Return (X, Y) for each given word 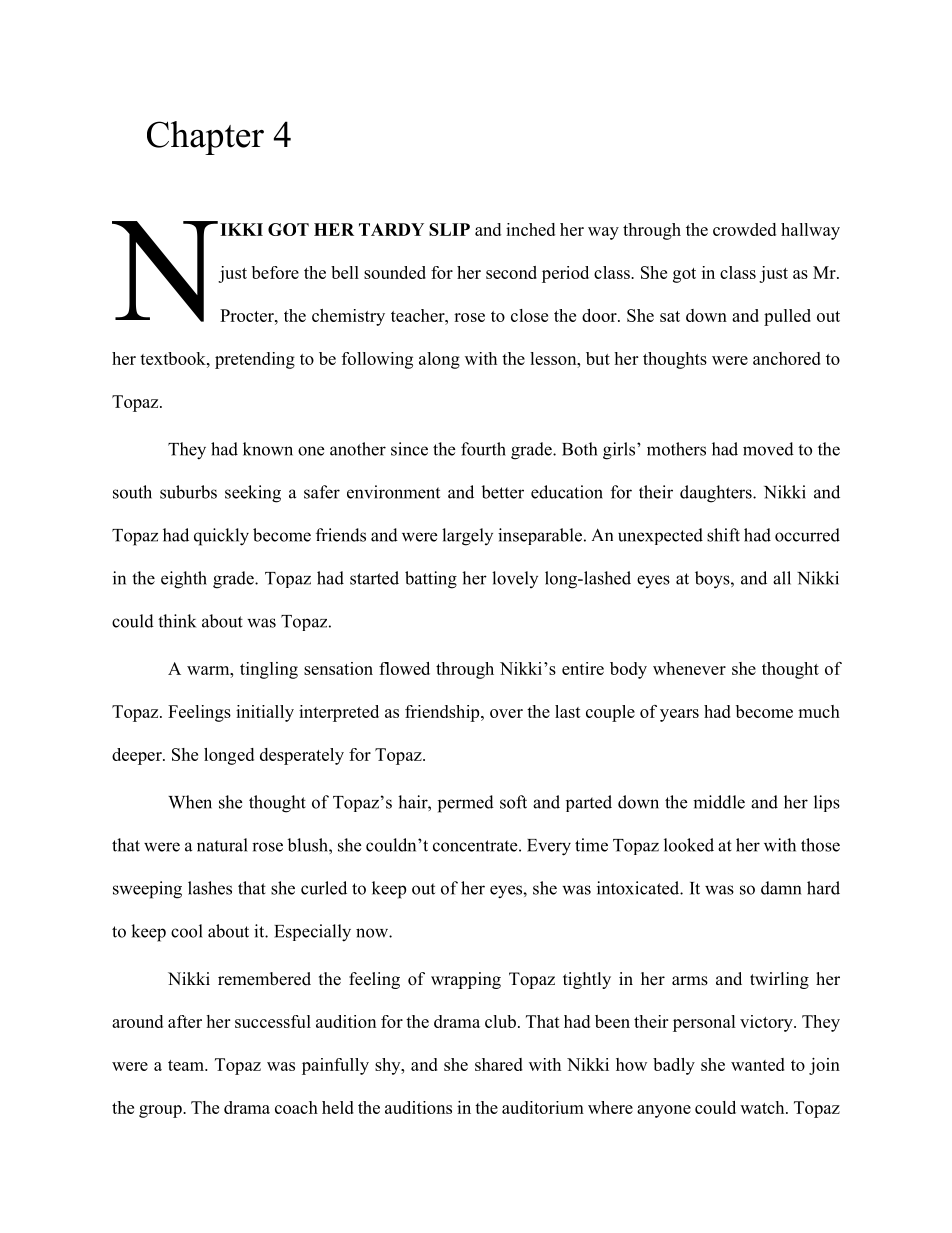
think (177, 621)
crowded (744, 229)
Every (549, 847)
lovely (515, 579)
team (187, 1065)
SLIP (449, 229)
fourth (483, 449)
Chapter (205, 138)
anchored (787, 358)
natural (222, 845)
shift (723, 535)
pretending (255, 360)
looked (689, 845)
